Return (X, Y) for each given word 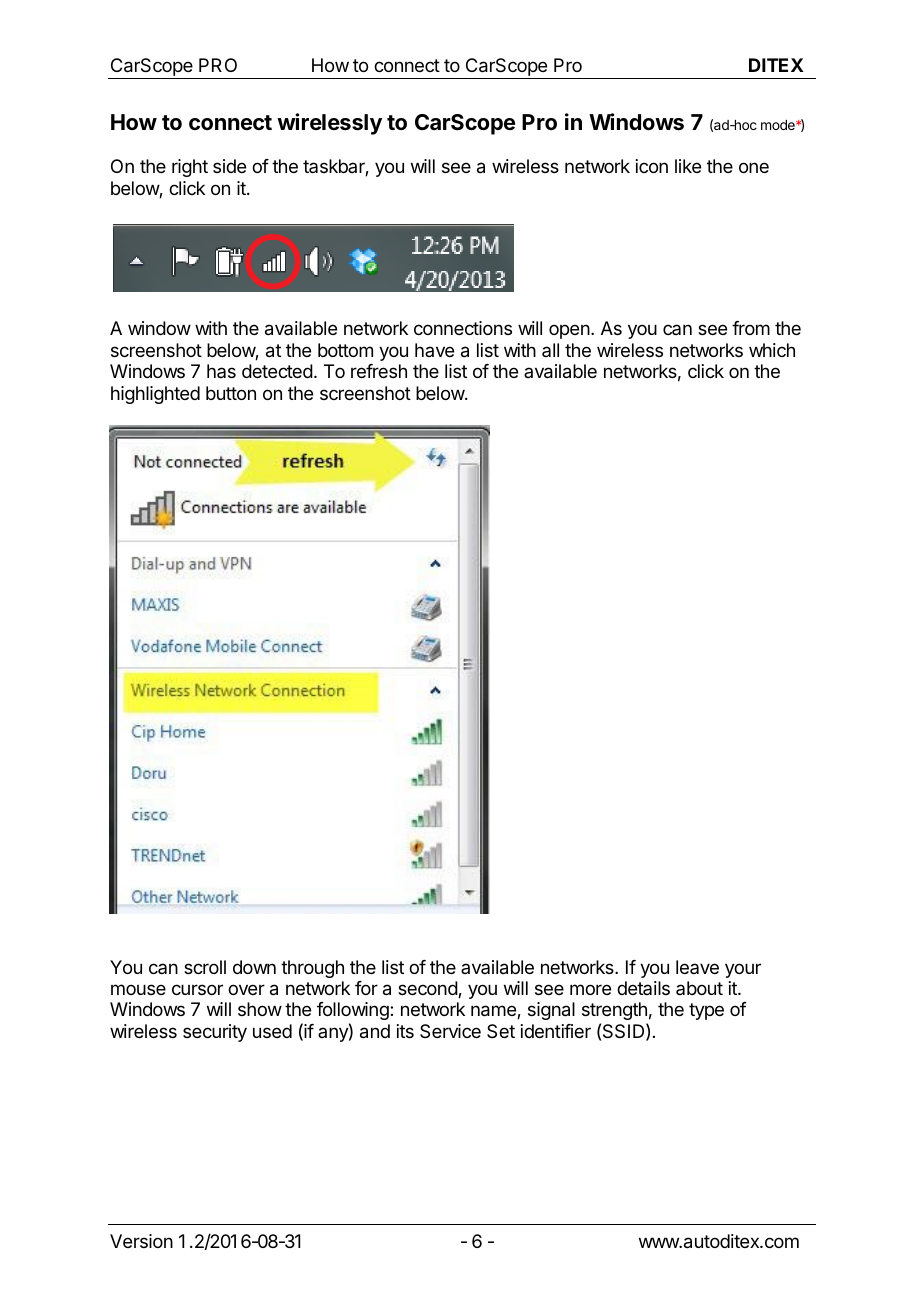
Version (141, 1241)
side (229, 166)
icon (652, 166)
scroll (205, 967)
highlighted (155, 395)
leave (697, 967)
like (688, 166)
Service (450, 1031)
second (428, 989)
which (772, 350)
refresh (379, 371)
